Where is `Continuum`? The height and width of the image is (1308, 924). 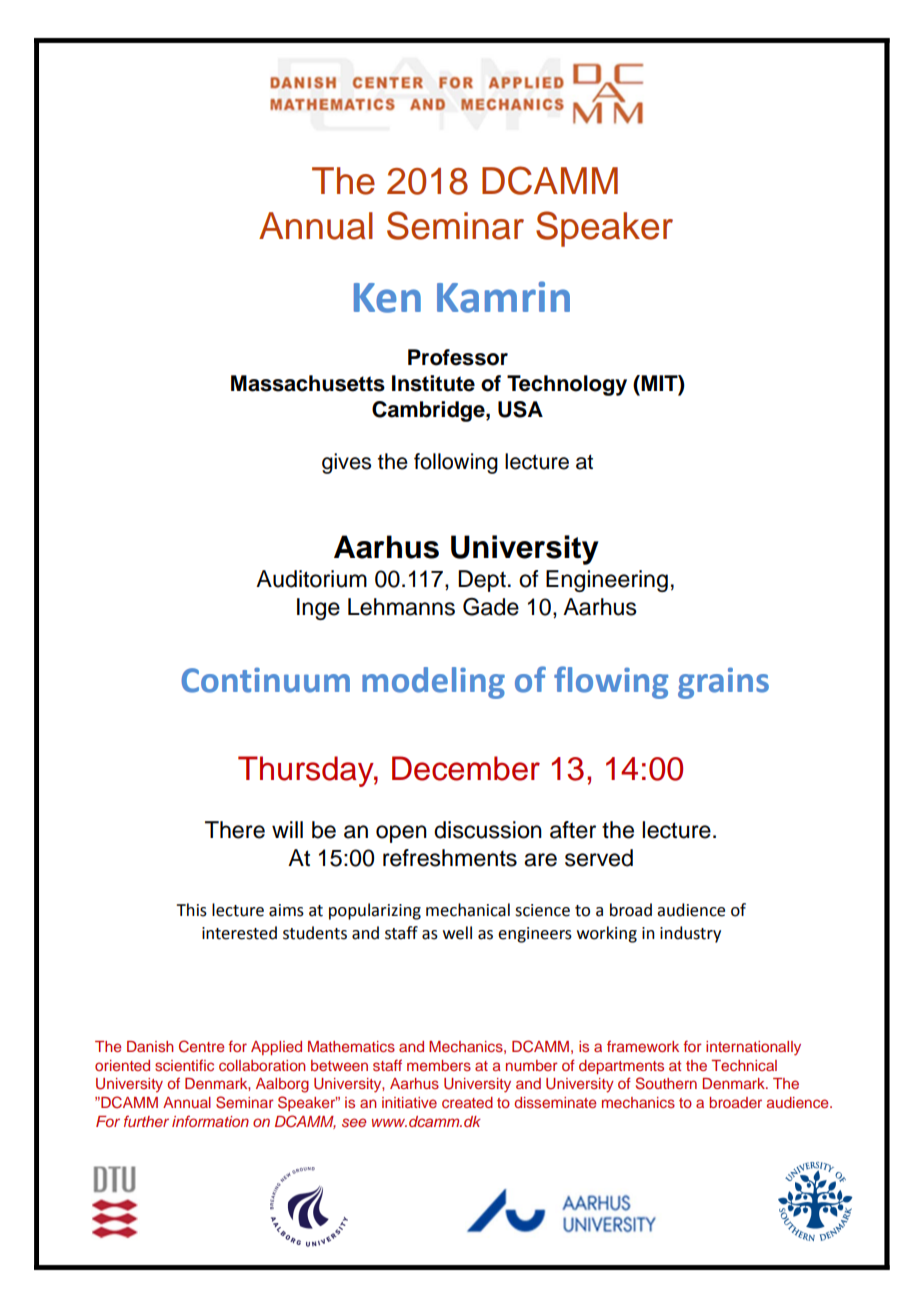 Continuum is located at coordinates (265, 680).
